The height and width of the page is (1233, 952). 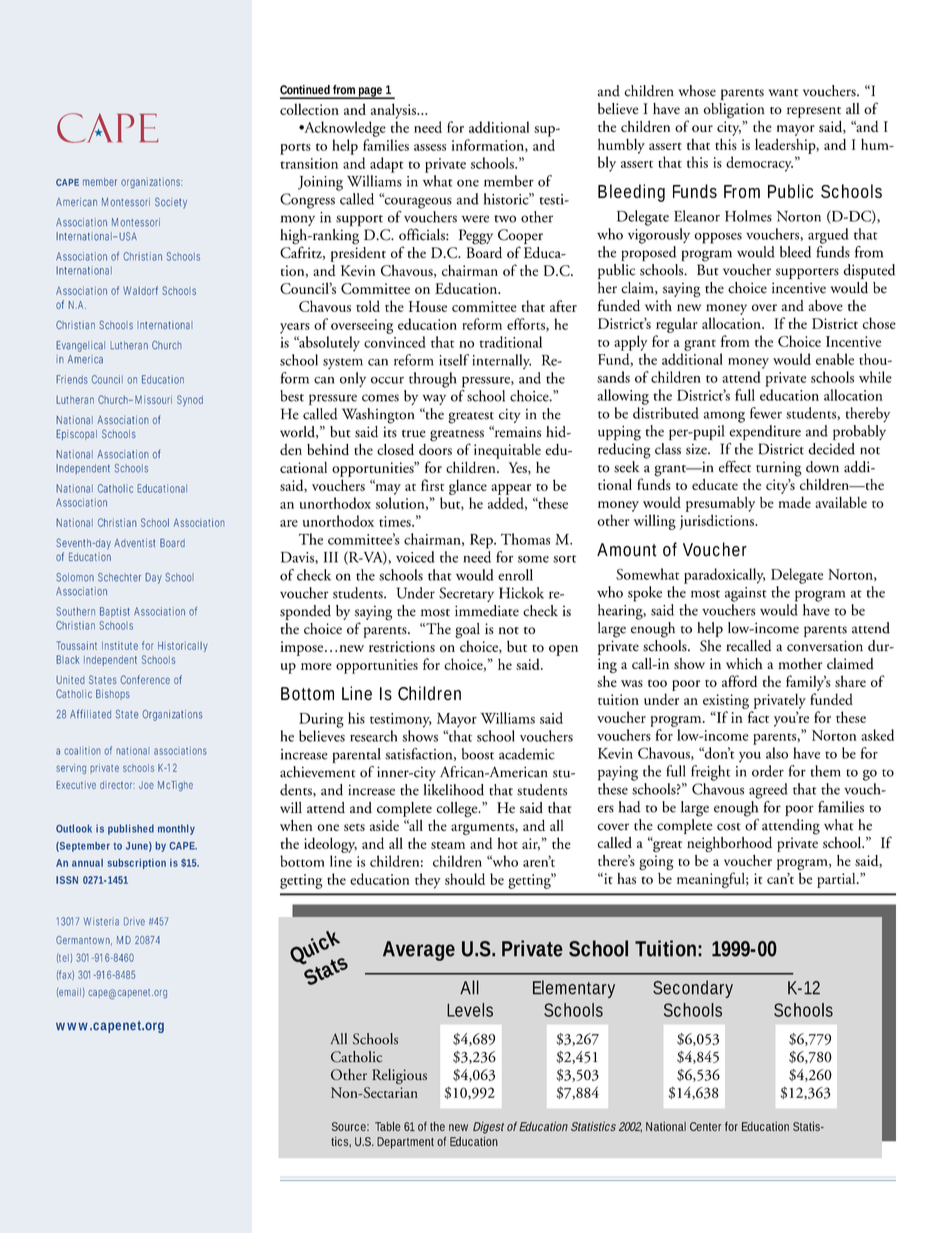 What do you see at coordinates (814, 112) in the page?
I see `represent` at bounding box center [814, 112].
